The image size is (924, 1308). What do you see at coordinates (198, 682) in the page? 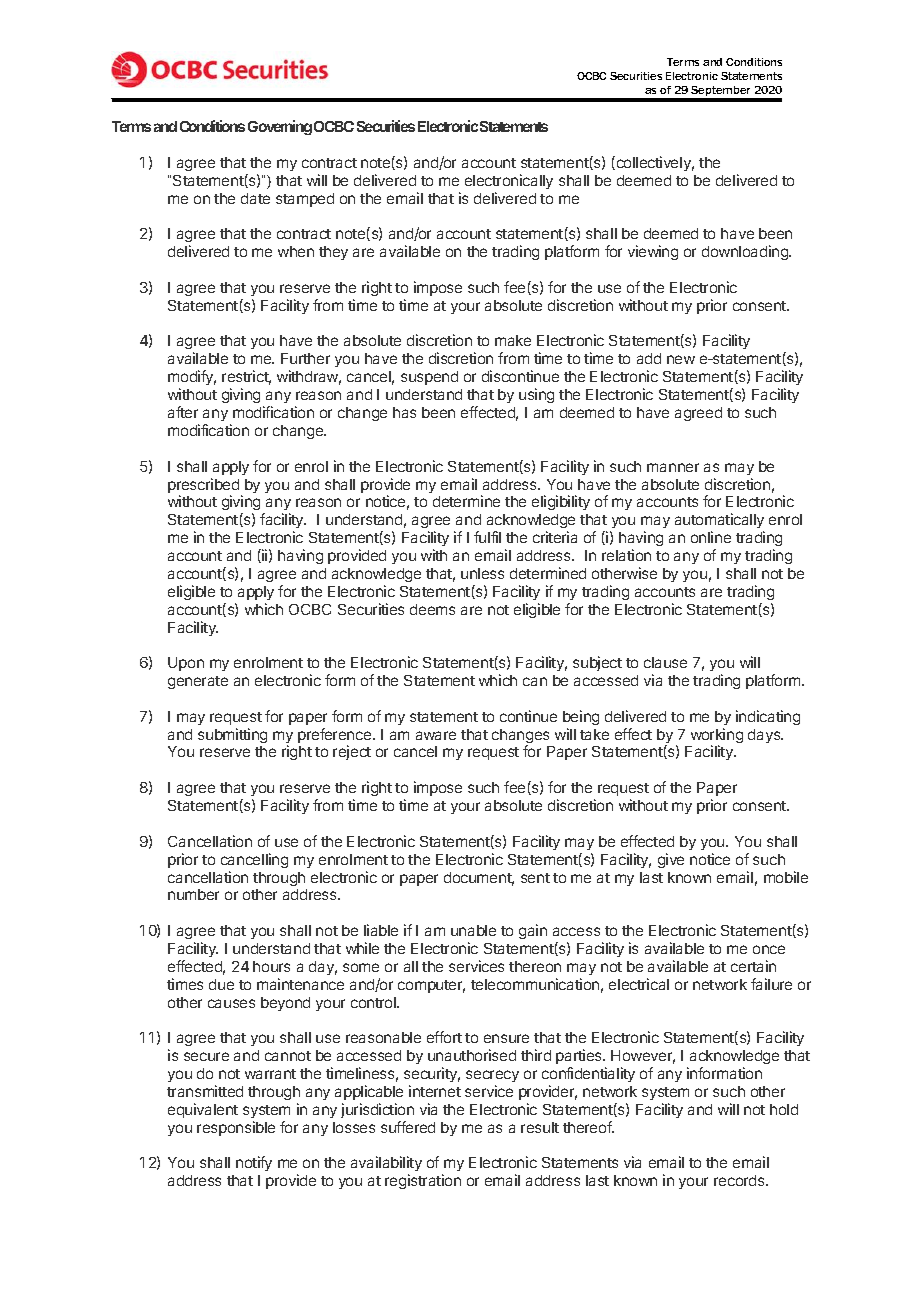
I see `generate` at bounding box center [198, 682].
